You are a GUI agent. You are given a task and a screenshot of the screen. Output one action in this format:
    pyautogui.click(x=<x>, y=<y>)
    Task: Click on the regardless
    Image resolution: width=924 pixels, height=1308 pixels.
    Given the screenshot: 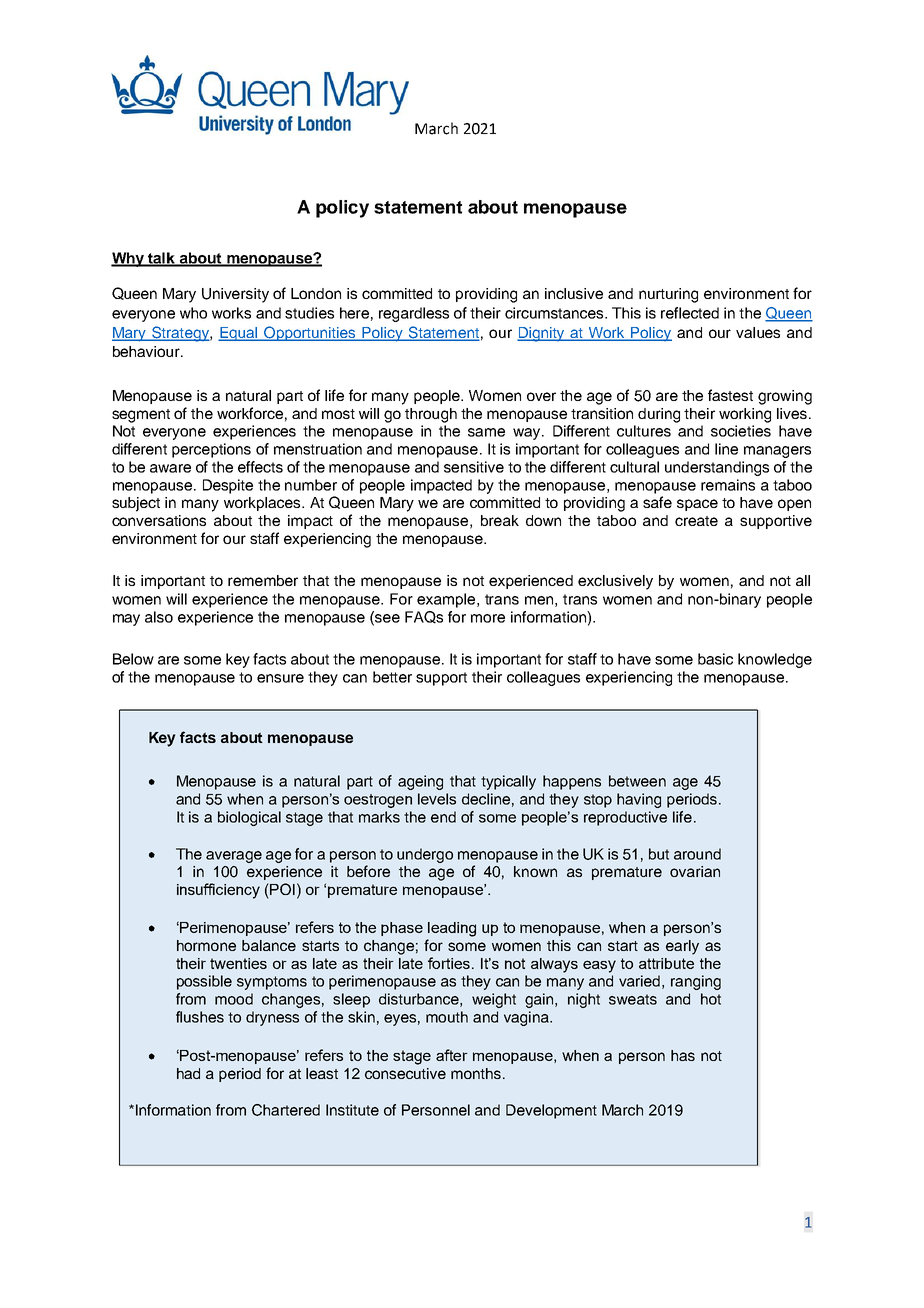 What is the action you would take?
    pyautogui.click(x=414, y=314)
